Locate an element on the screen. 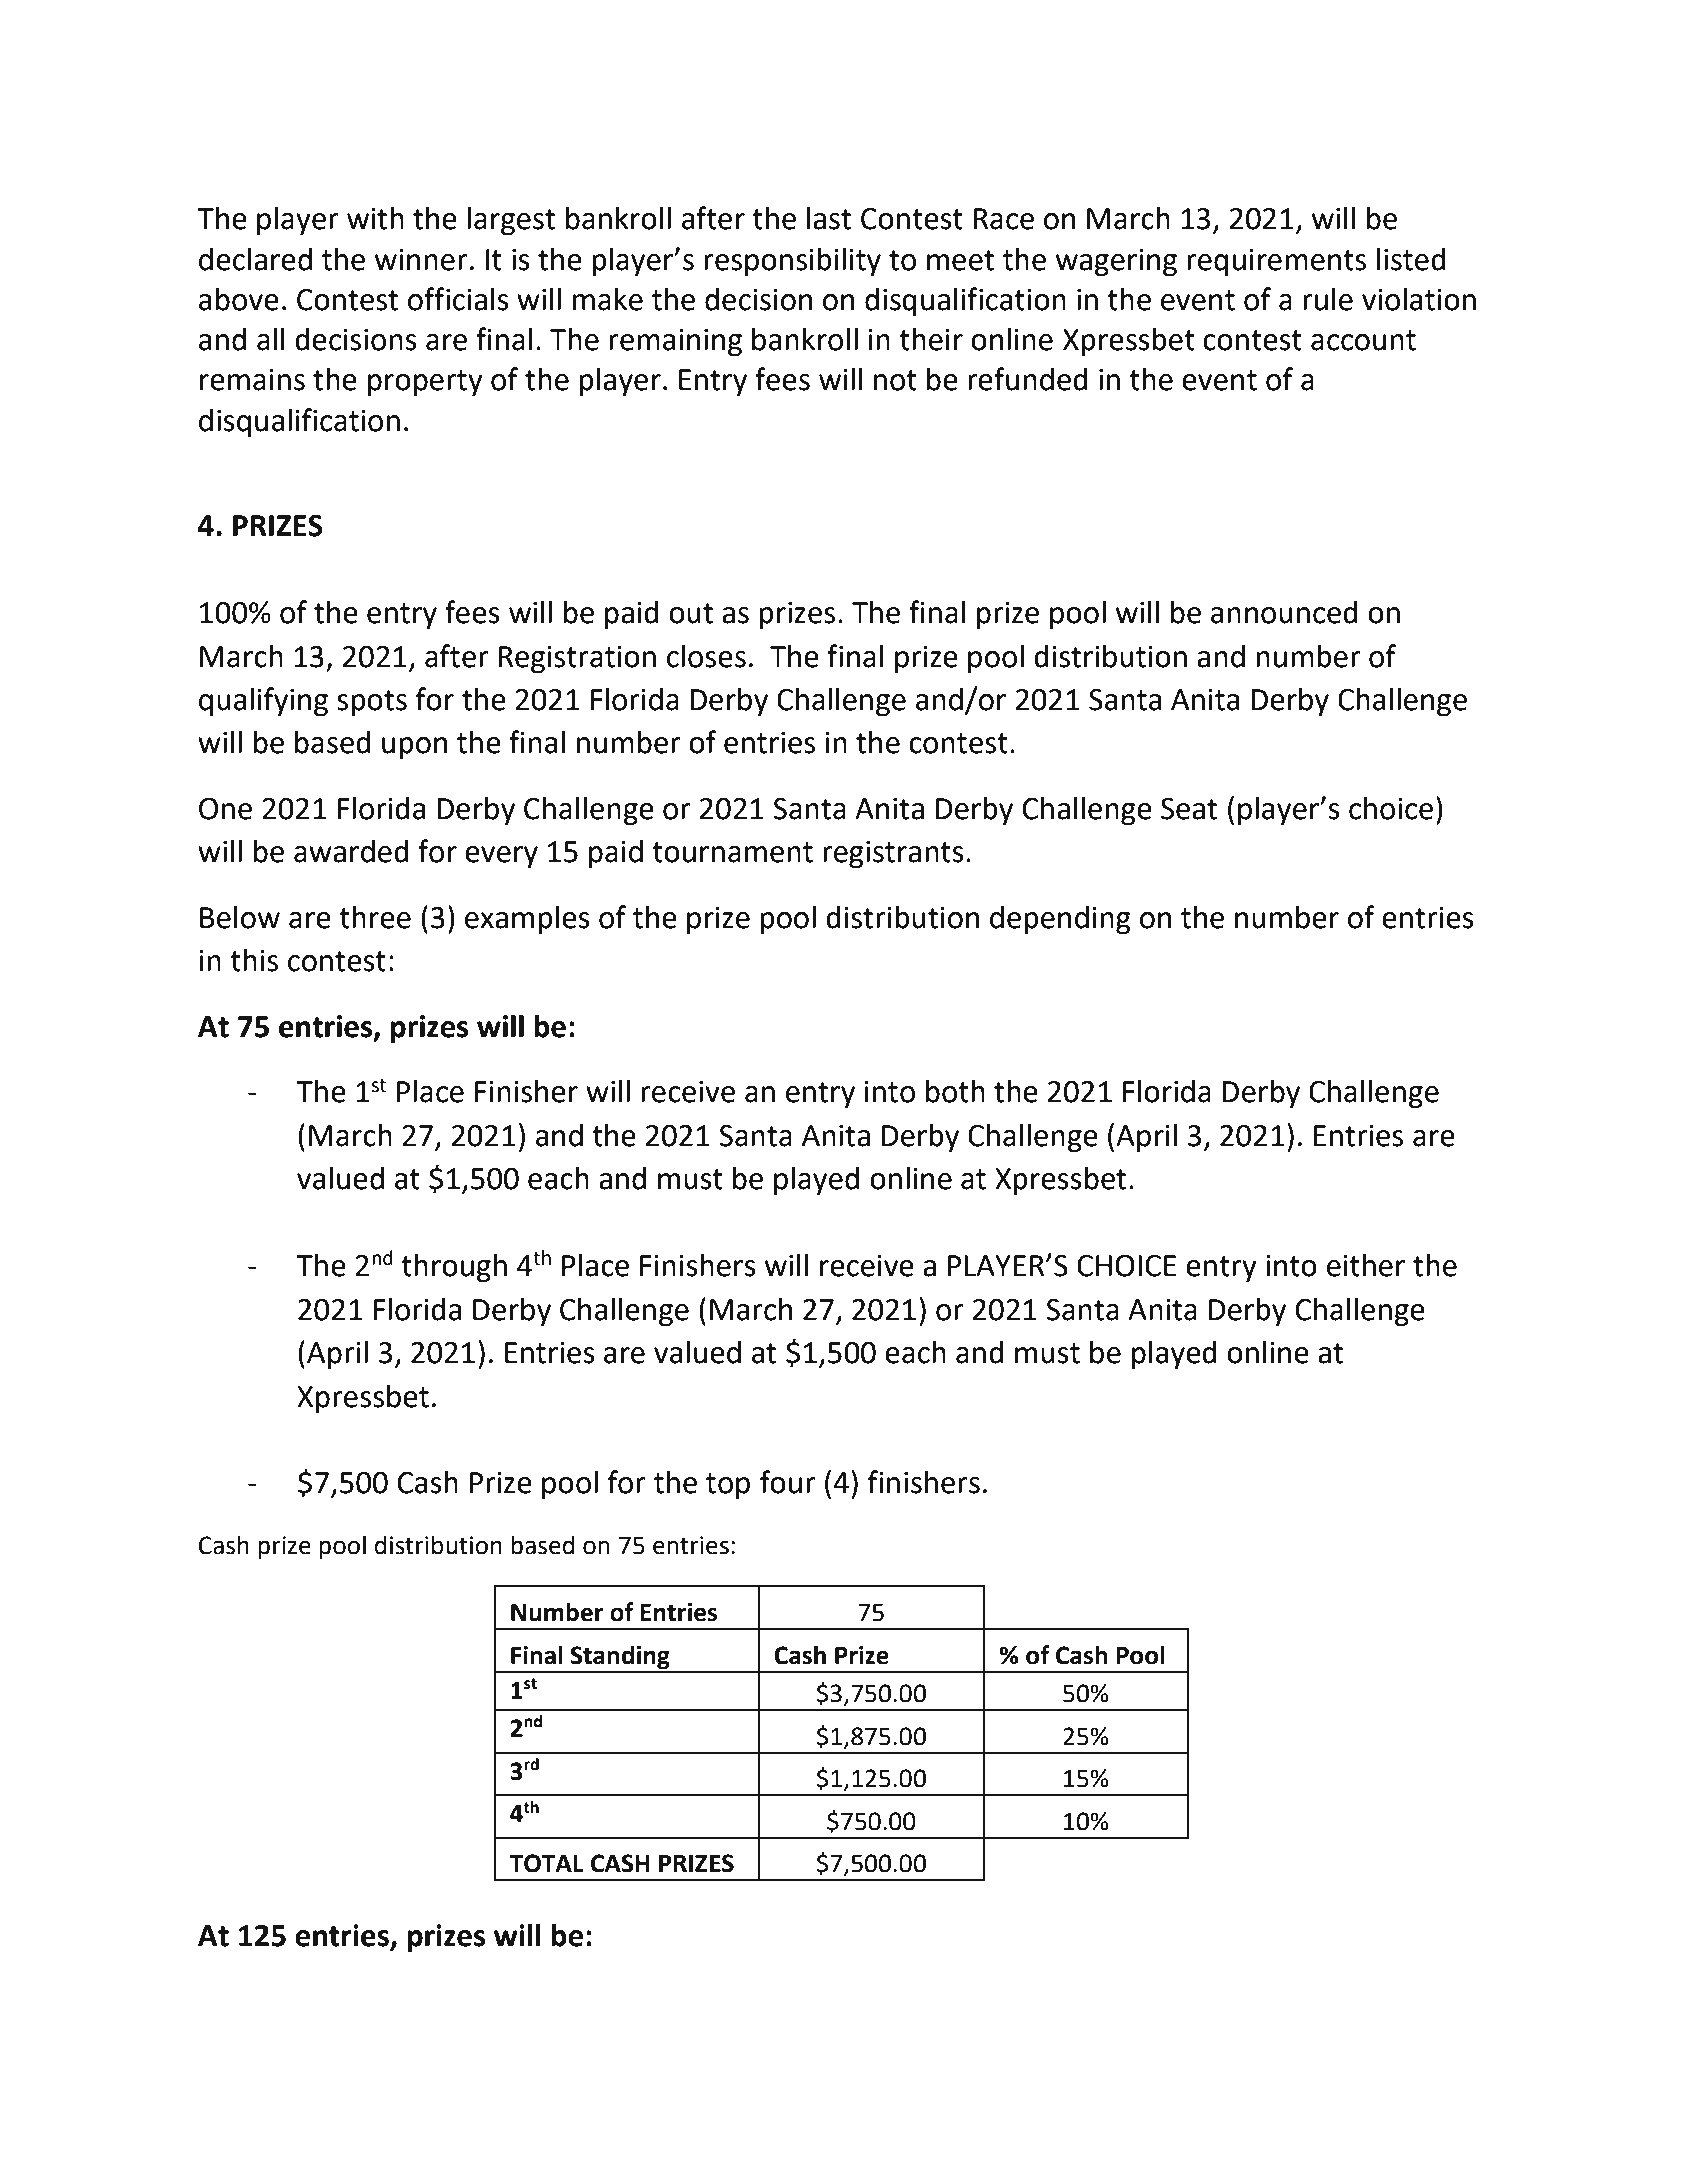 Image resolution: width=1682 pixels, height=2177 pixels. either is located at coordinates (1366, 1265).
